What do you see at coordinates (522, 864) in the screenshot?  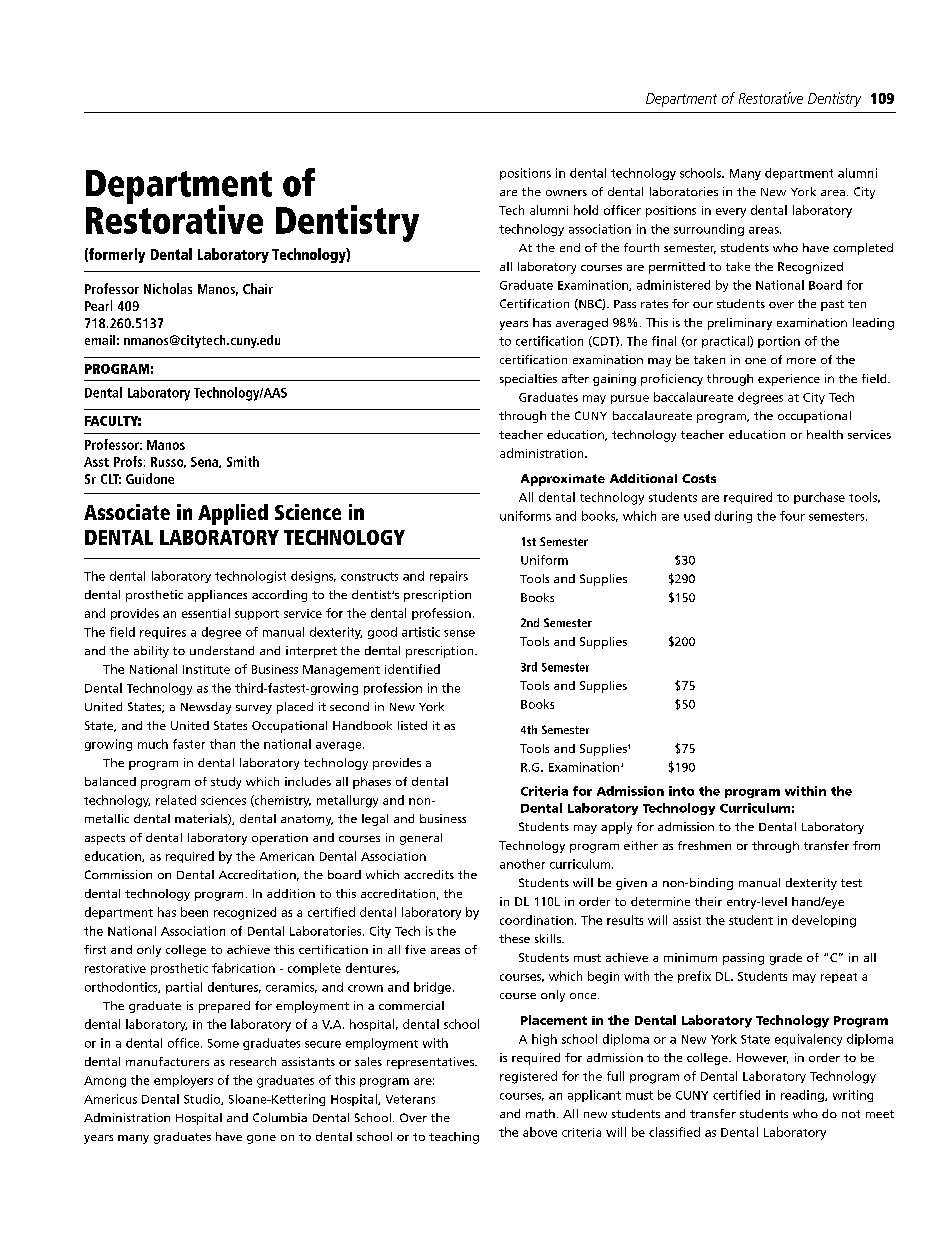 I see `another` at bounding box center [522, 864].
